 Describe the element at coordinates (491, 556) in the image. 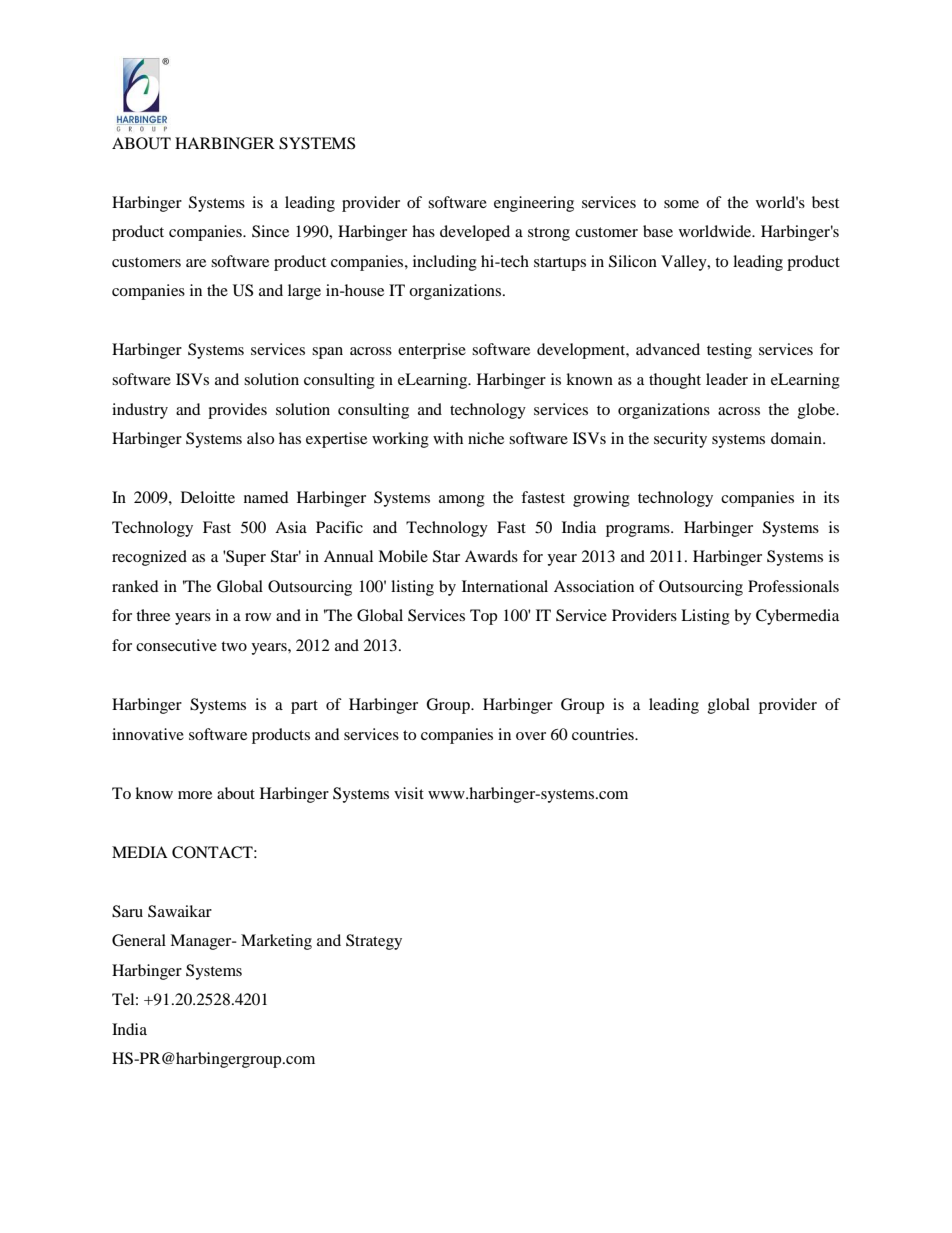

I see `Awards` at that location.
